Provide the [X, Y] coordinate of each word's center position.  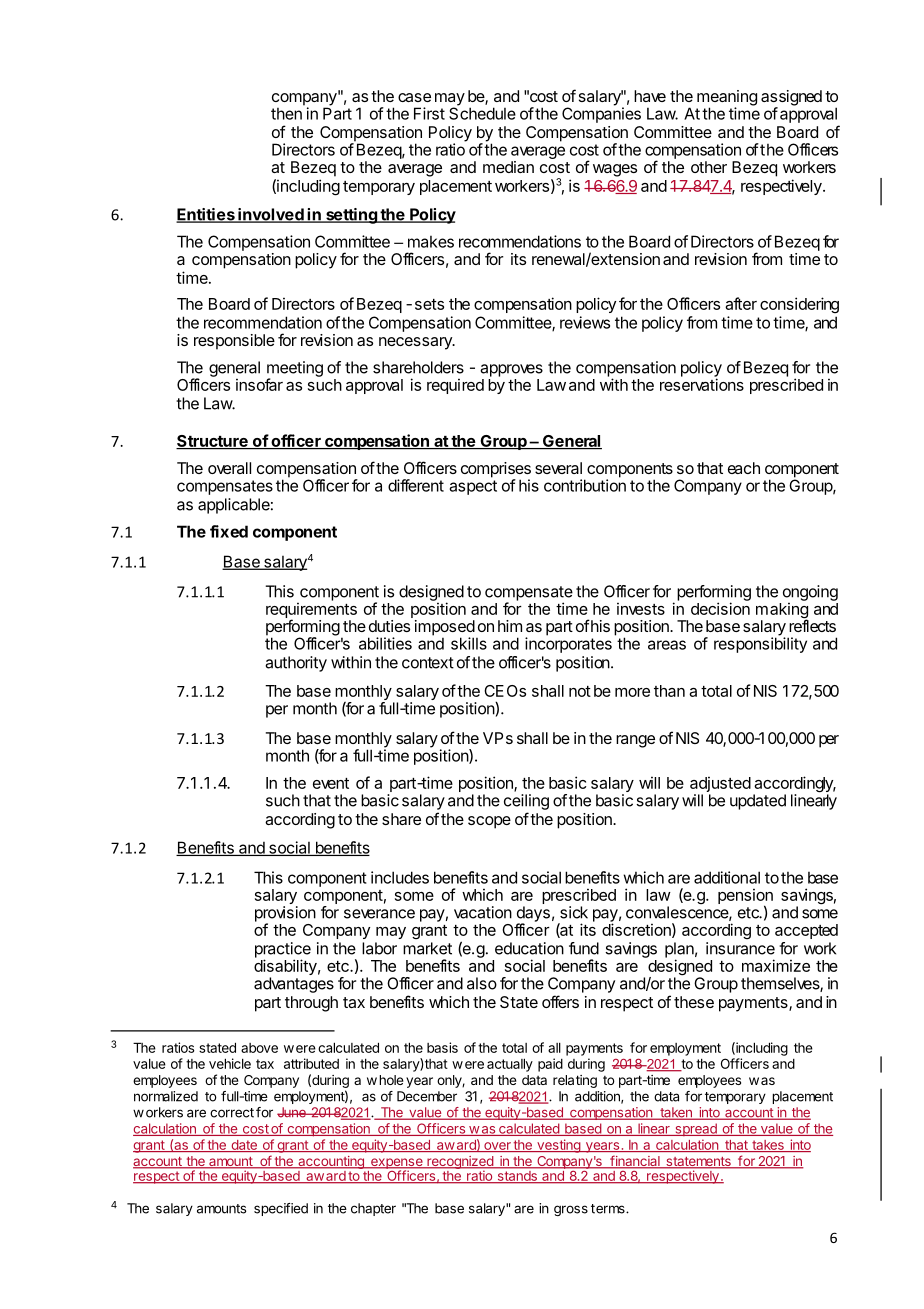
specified [281, 1209]
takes [768, 1146]
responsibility [760, 644]
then [287, 112]
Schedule [482, 112]
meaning [727, 99]
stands [517, 1177]
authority [296, 664]
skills [469, 643]
